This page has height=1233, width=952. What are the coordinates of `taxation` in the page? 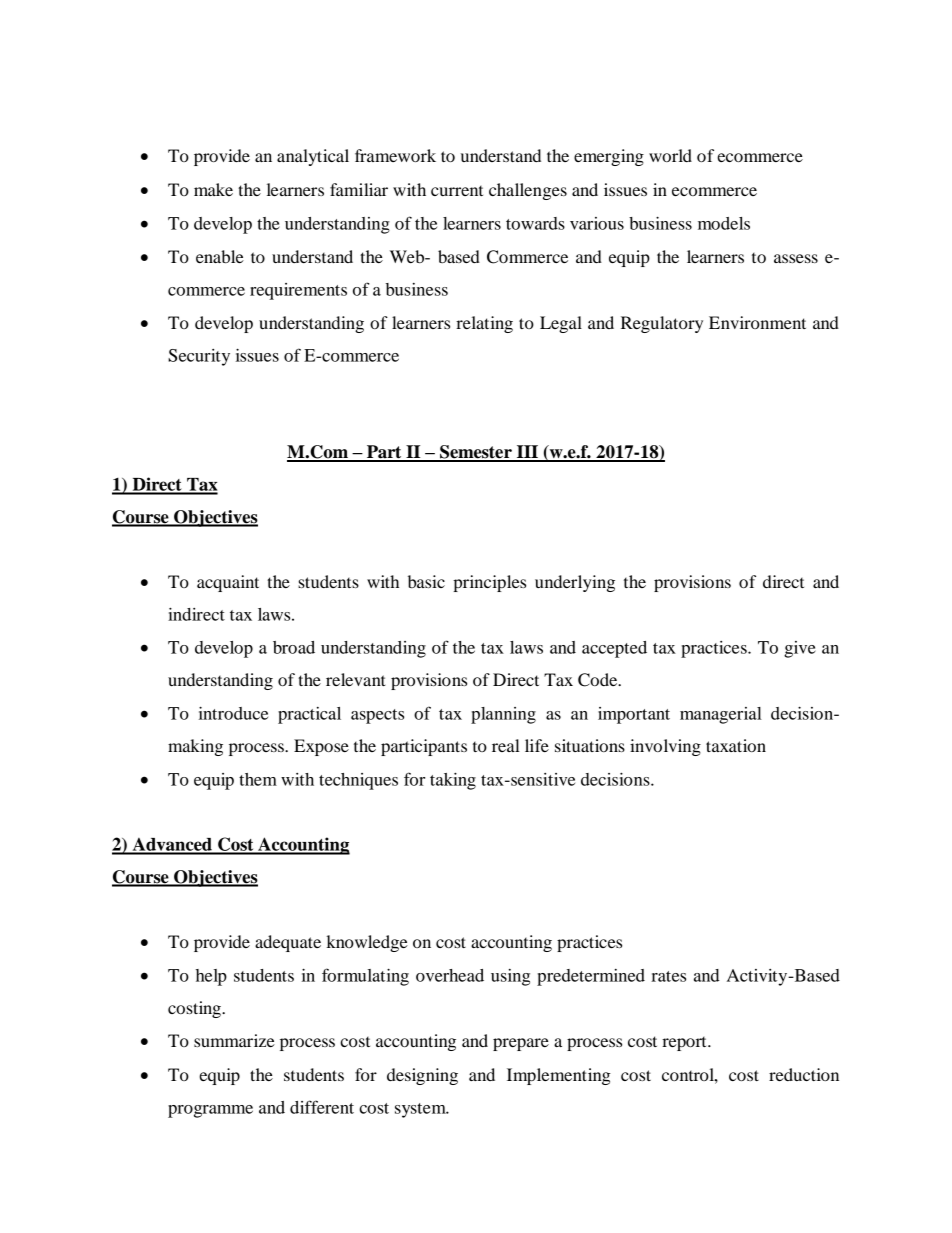 It's located at (736, 745).
